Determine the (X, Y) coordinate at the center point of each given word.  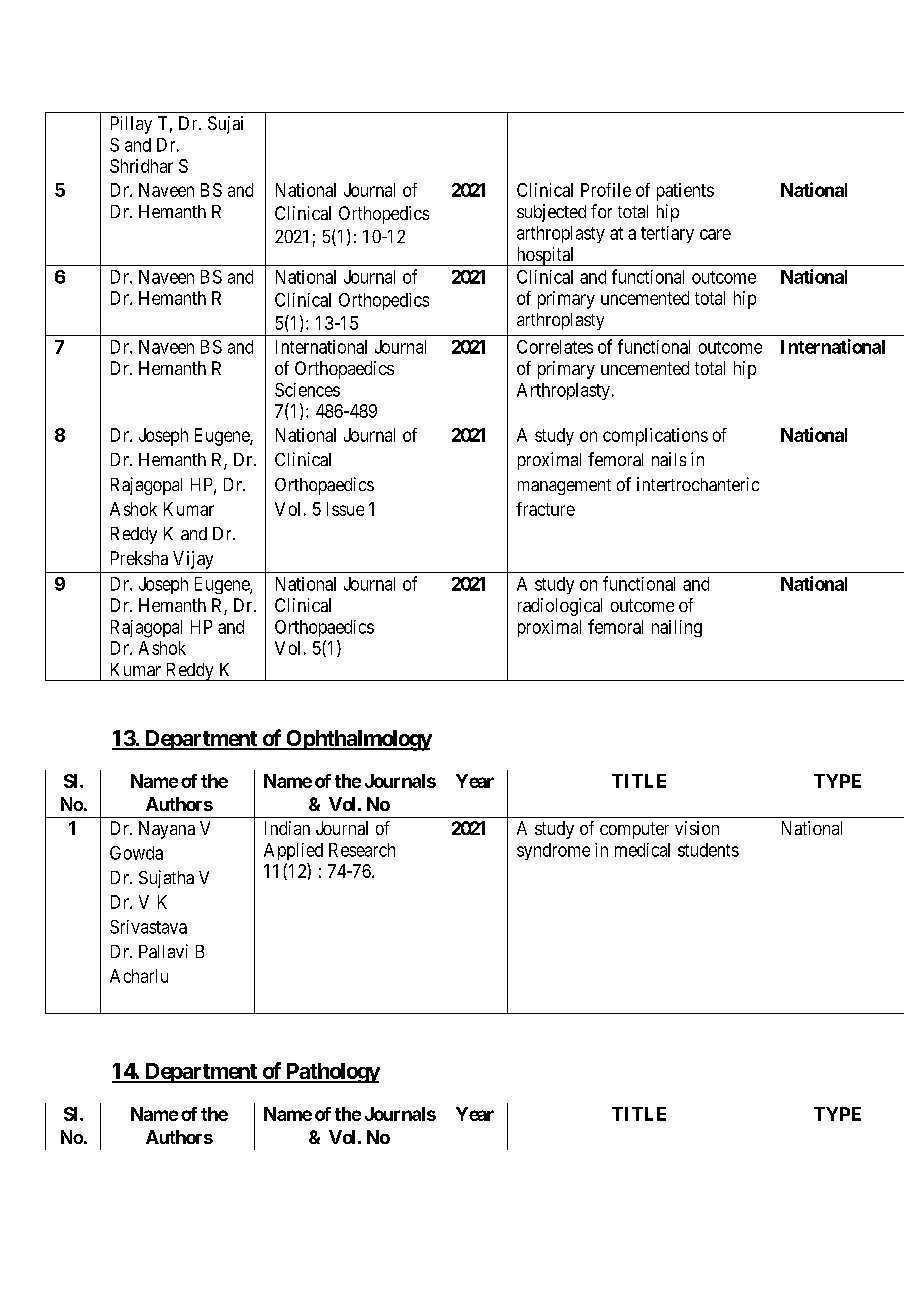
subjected (551, 213)
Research (362, 850)
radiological (560, 607)
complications (655, 437)
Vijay (193, 560)
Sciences (307, 390)
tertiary (667, 234)
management (564, 487)
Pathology (331, 1073)
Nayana (167, 830)
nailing (677, 628)
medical (642, 850)
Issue (345, 509)
